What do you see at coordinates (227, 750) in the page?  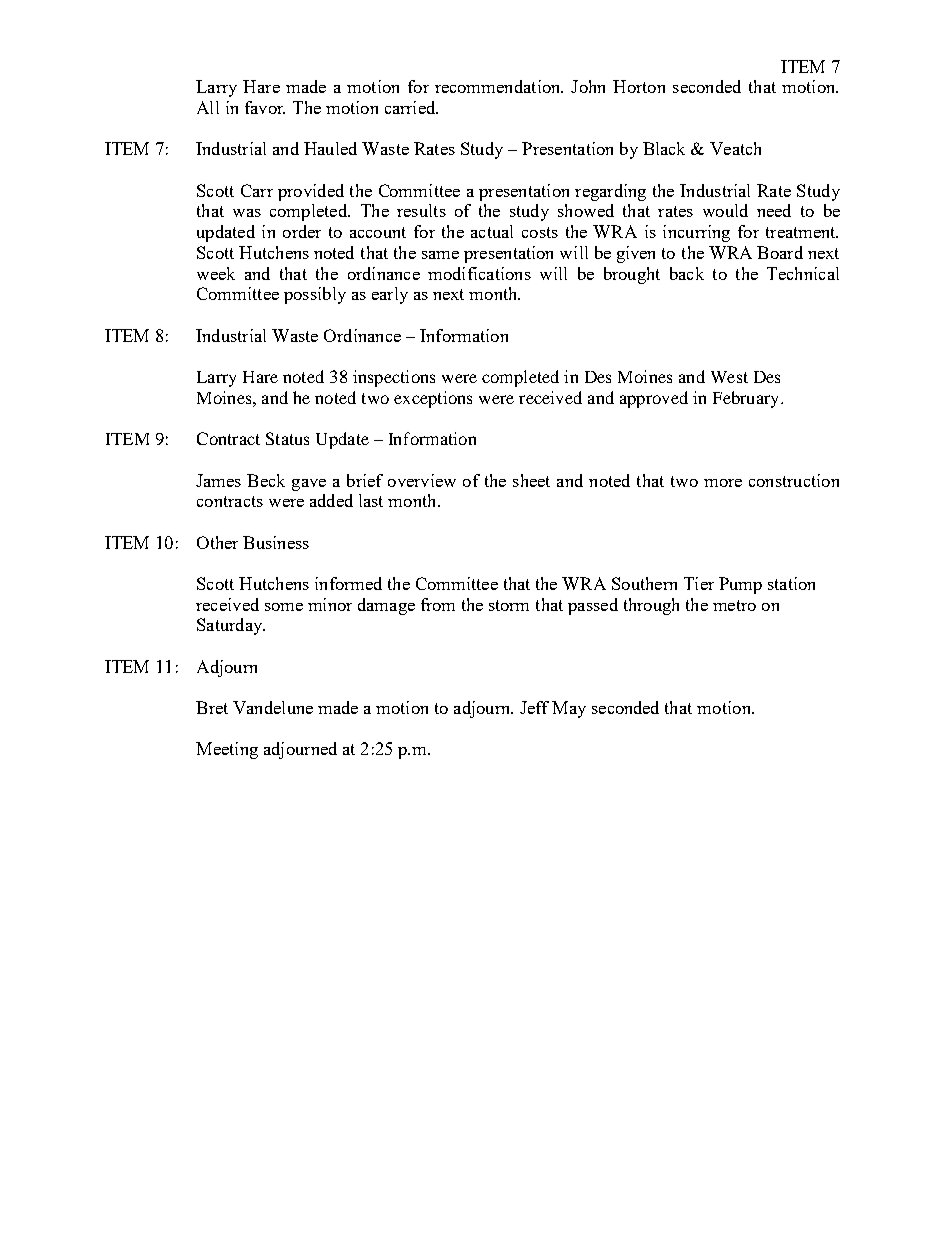 I see `Meeting` at bounding box center [227, 750].
